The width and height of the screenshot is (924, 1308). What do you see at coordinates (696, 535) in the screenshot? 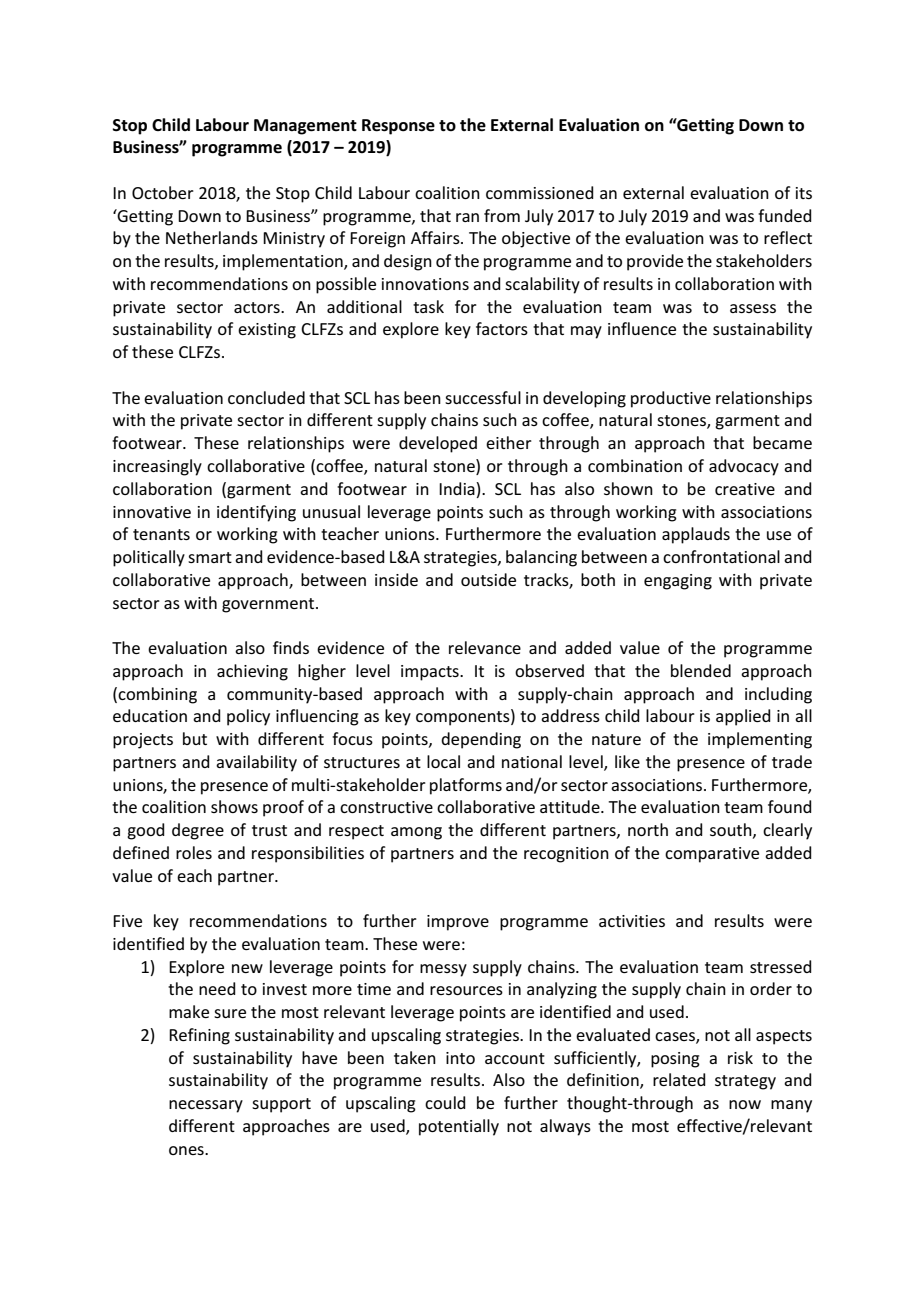
I see `applauds` at bounding box center [696, 535].
